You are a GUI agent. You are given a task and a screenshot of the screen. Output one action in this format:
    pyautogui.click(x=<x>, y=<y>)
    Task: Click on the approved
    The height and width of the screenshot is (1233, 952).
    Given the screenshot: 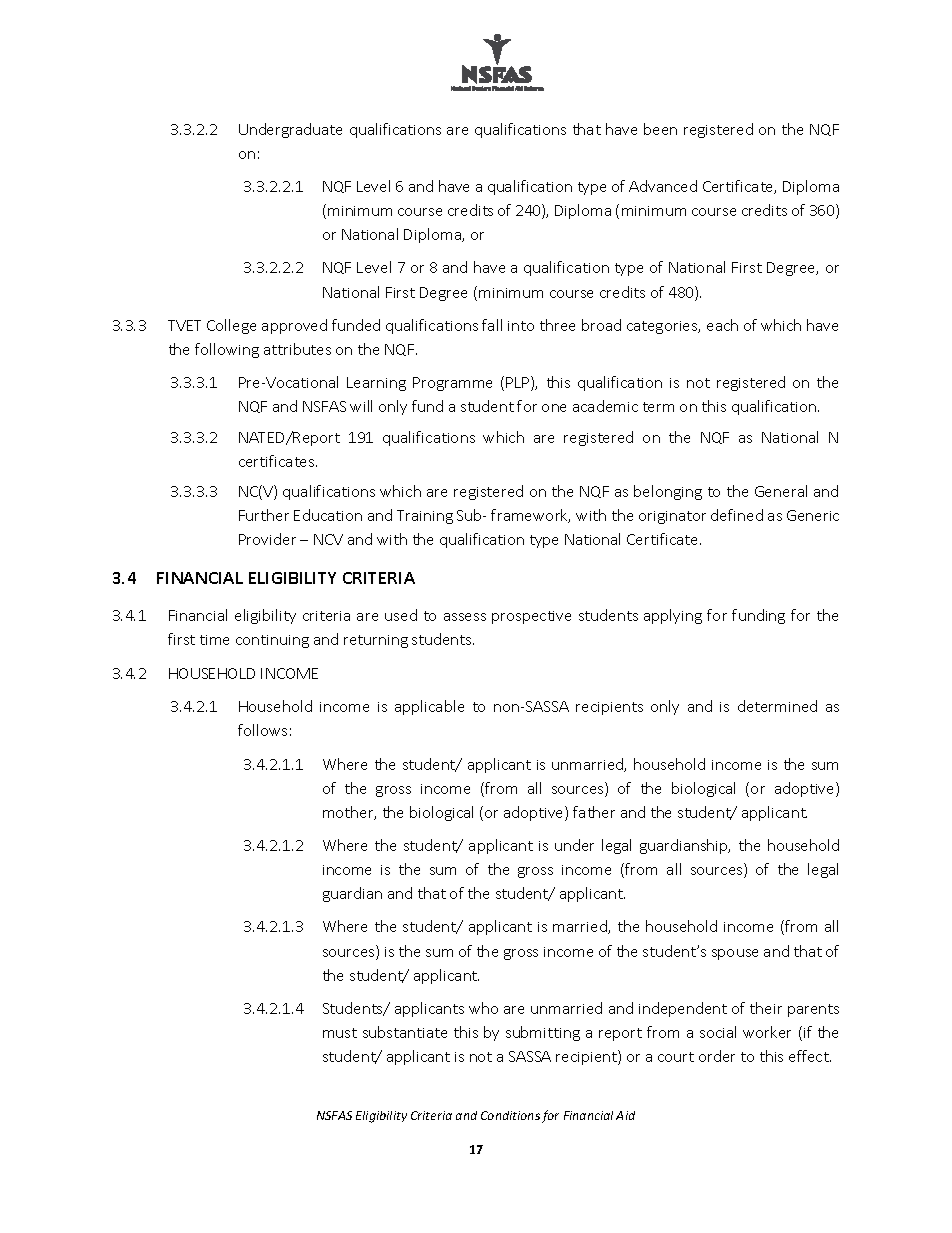 What is the action you would take?
    pyautogui.click(x=294, y=326)
